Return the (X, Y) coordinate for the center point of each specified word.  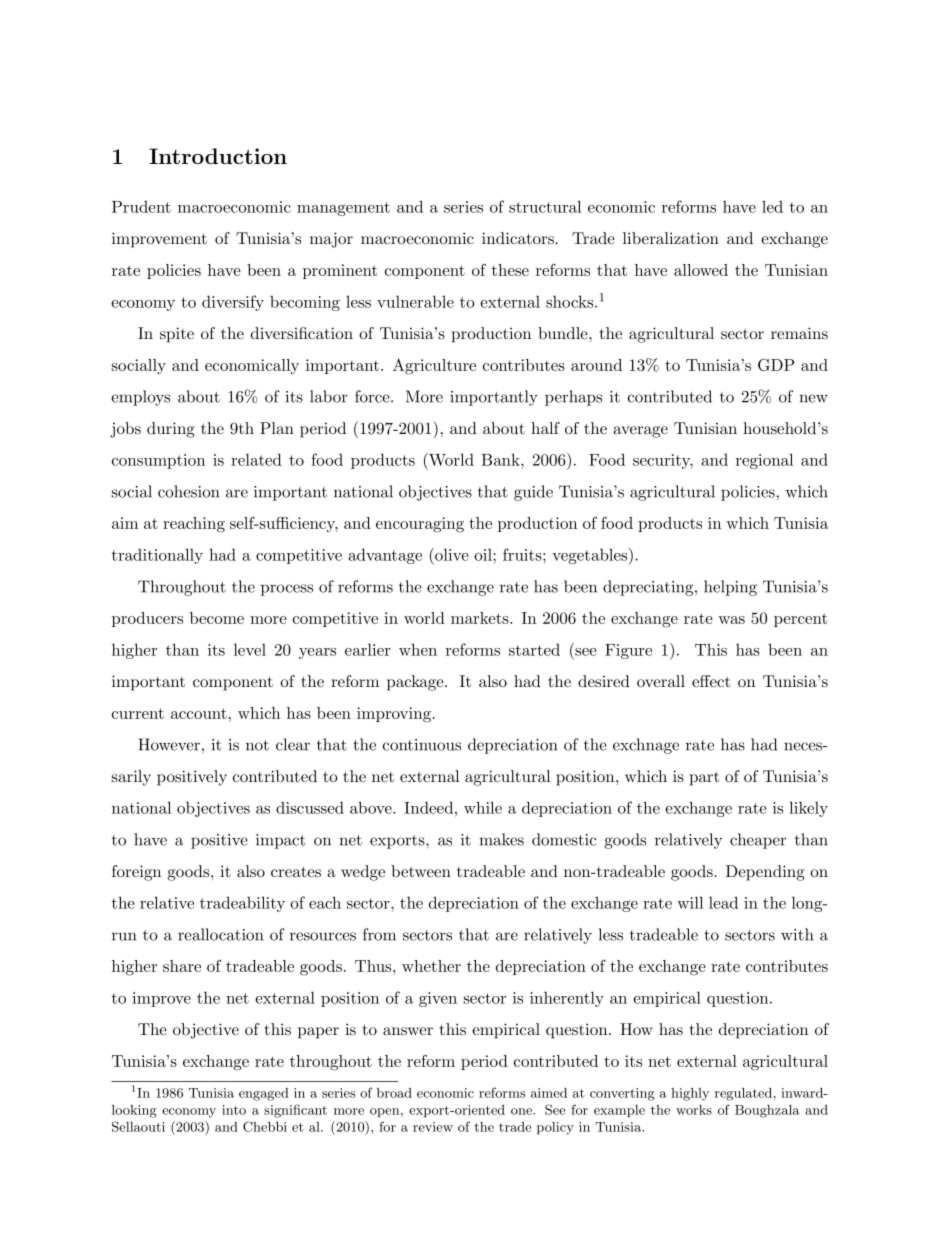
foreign (136, 873)
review (433, 1127)
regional (764, 461)
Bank (501, 459)
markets (481, 618)
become (217, 618)
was (731, 620)
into (234, 1110)
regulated (743, 1094)
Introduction (218, 156)
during (171, 430)
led (772, 206)
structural (545, 206)
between (421, 871)
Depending (765, 873)
